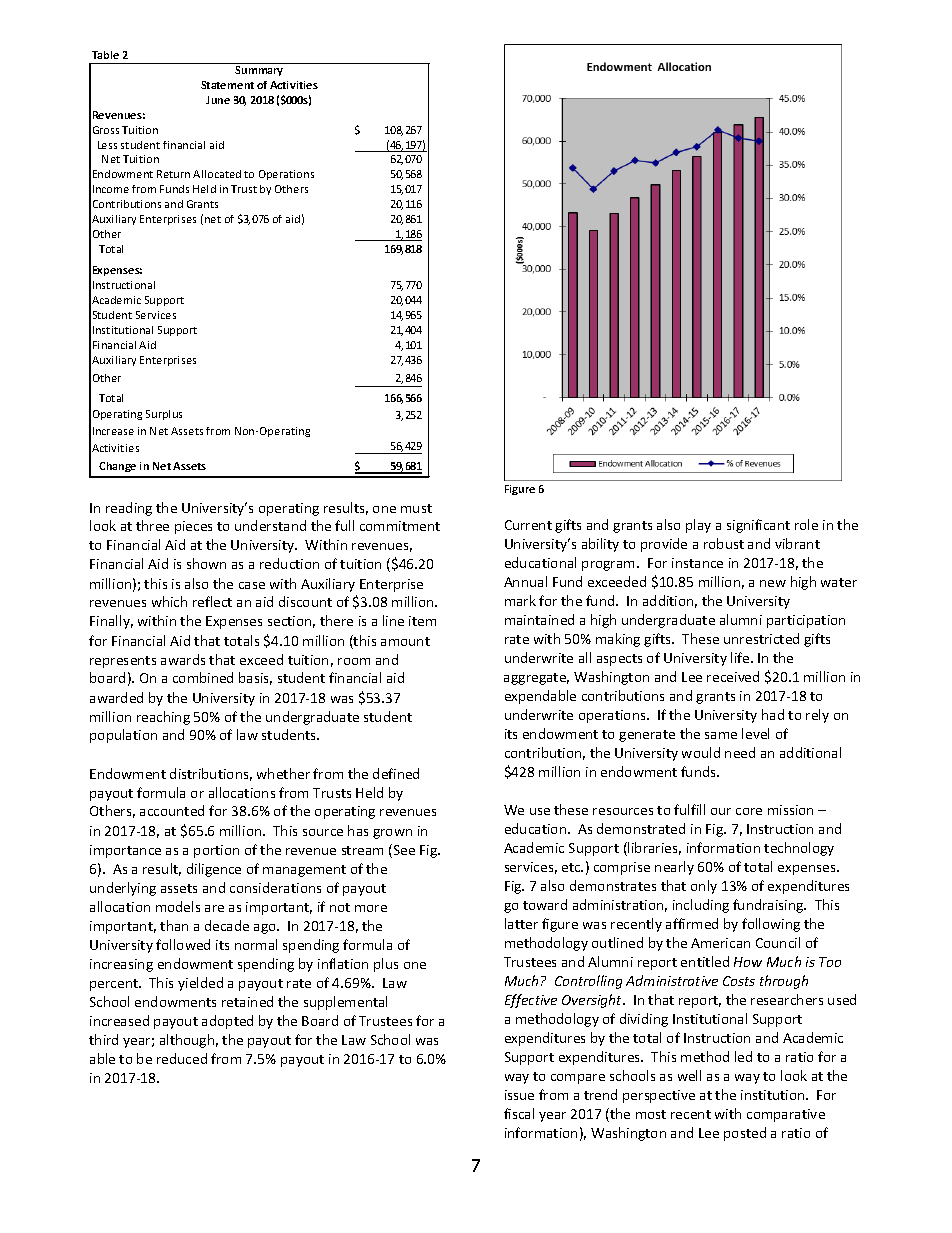  I want to click on portion, so click(216, 851).
